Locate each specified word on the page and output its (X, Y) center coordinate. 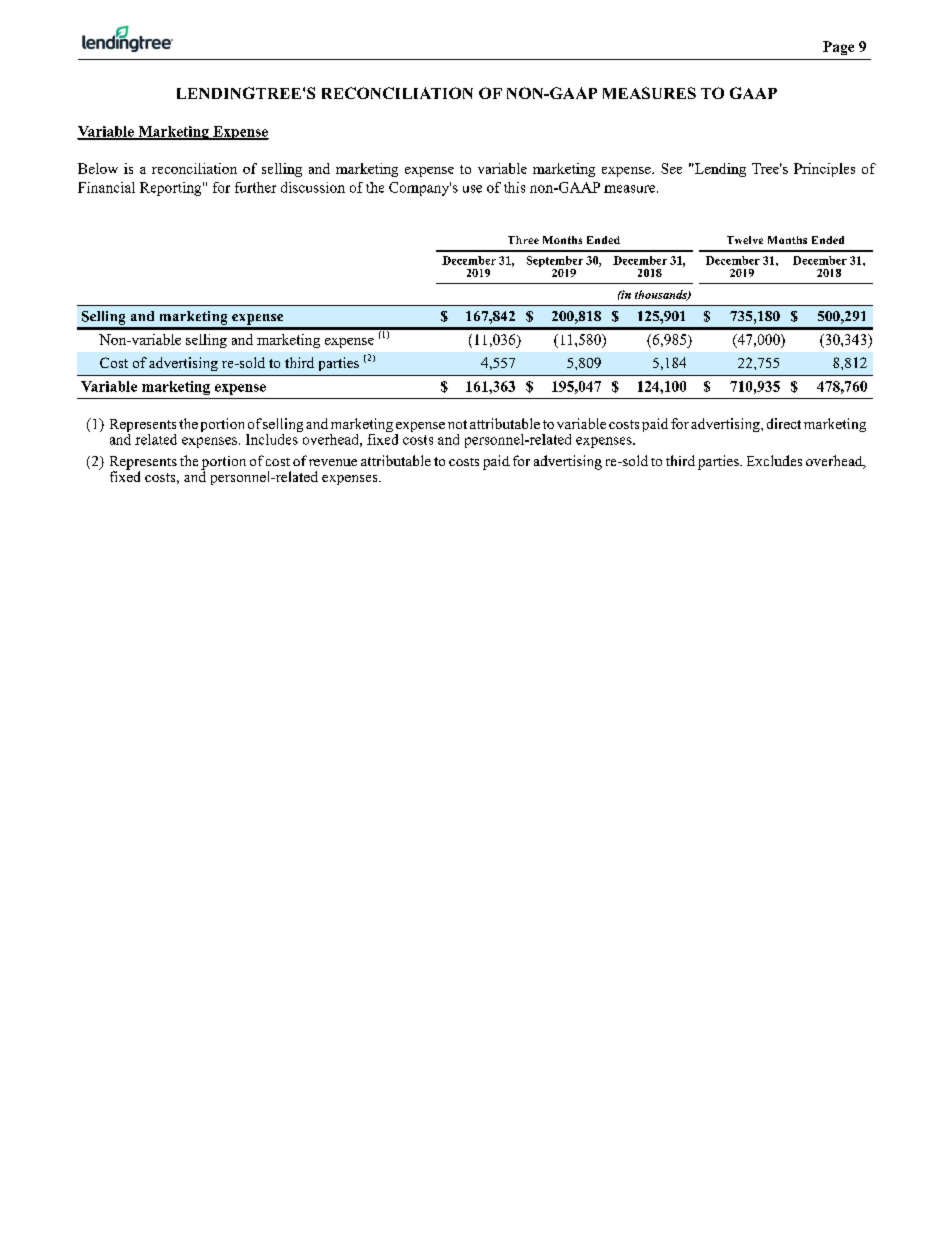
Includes (273, 438)
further (255, 187)
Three (523, 240)
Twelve (745, 240)
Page (838, 48)
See (671, 168)
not (457, 424)
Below (98, 168)
